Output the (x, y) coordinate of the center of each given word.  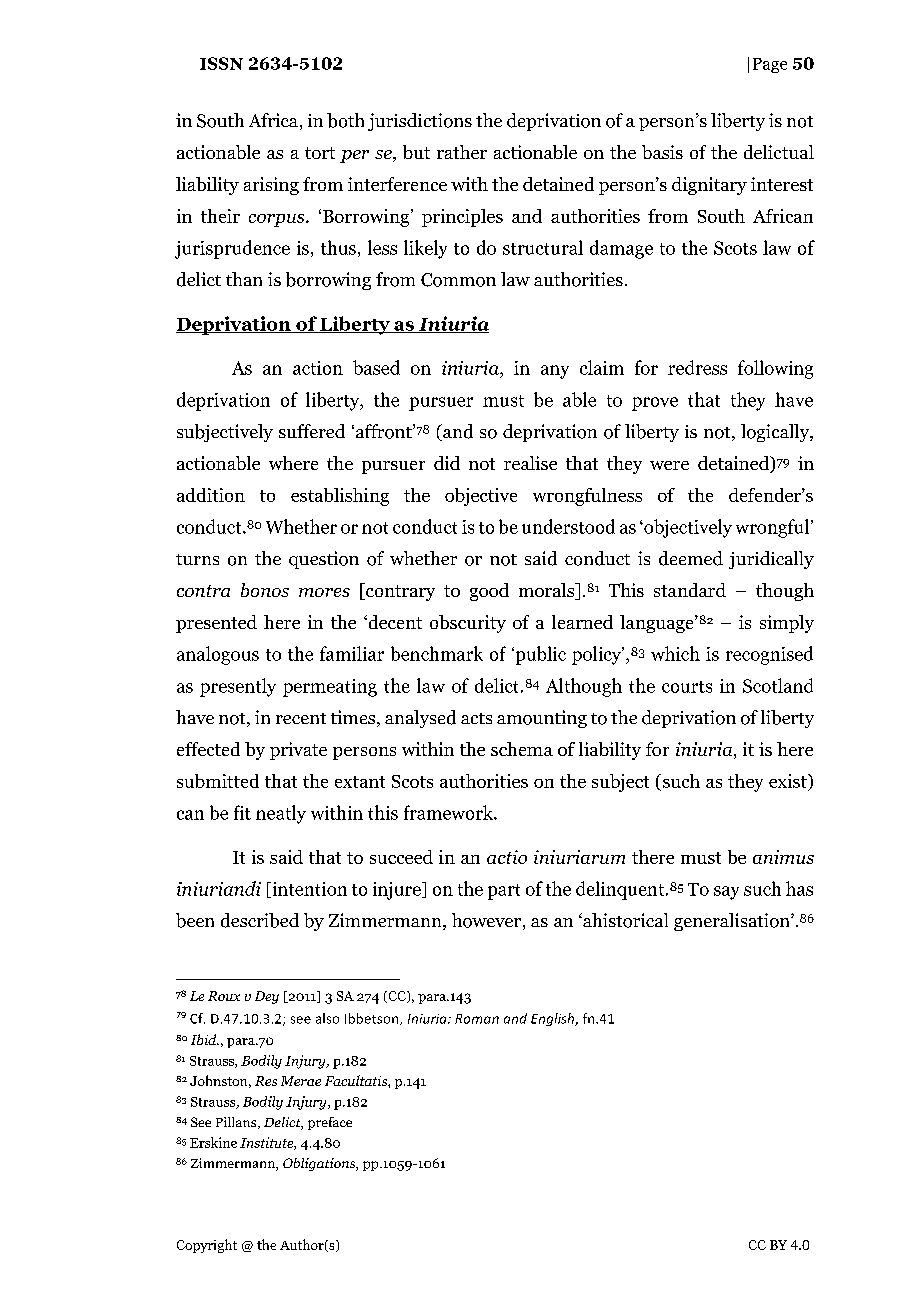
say (726, 893)
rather (462, 152)
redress (697, 367)
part (504, 892)
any (555, 372)
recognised (769, 655)
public (539, 655)
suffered (312, 431)
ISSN (221, 63)
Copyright (207, 1246)
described (260, 920)
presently (238, 687)
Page (770, 65)
